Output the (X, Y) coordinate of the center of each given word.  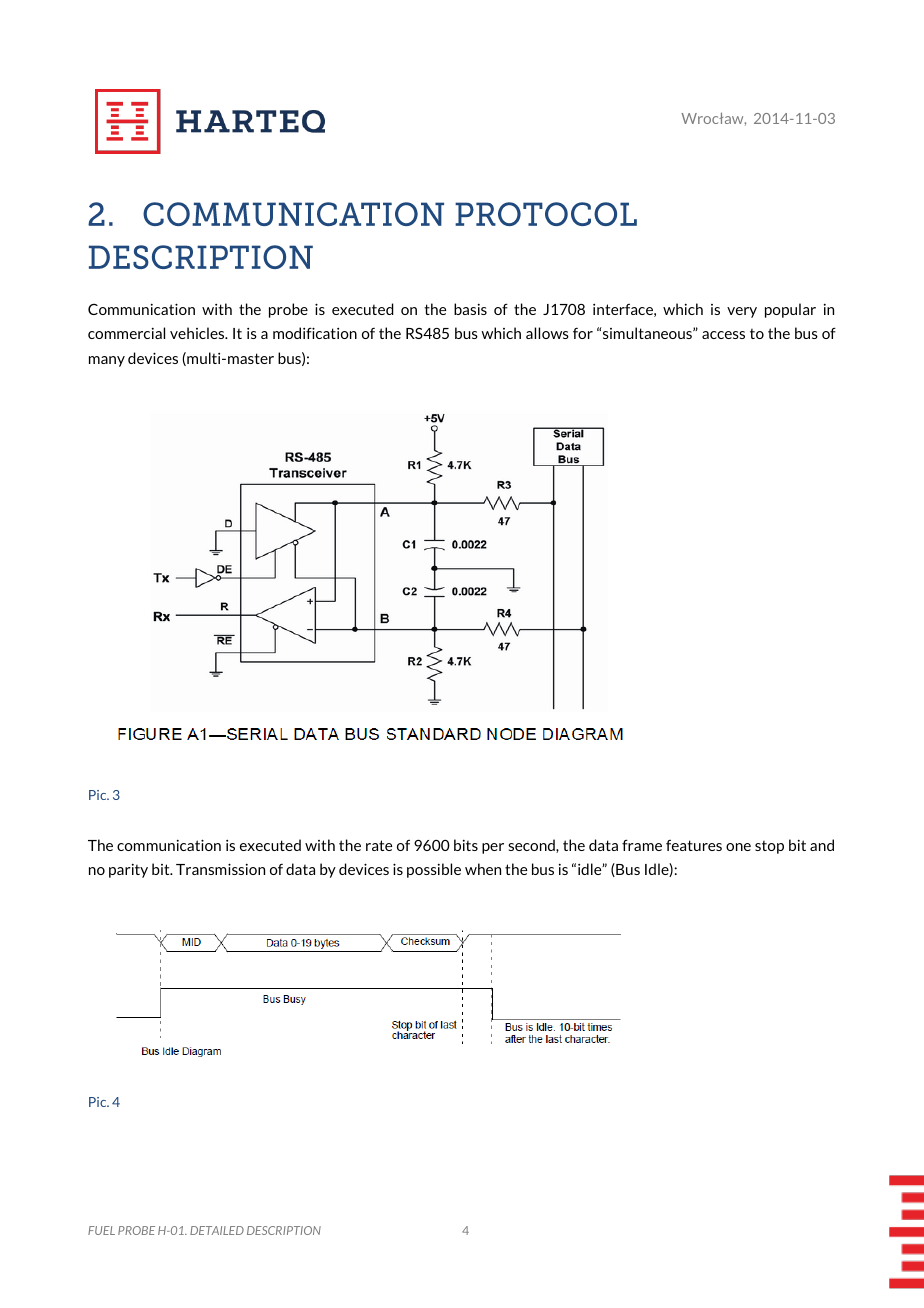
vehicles (198, 333)
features (694, 845)
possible (434, 870)
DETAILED (217, 1230)
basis (470, 309)
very (742, 312)
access (723, 335)
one (738, 847)
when (483, 869)
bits (466, 845)
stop (769, 847)
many (107, 361)
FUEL (101, 1230)
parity (128, 870)
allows (547, 333)
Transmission (220, 869)
